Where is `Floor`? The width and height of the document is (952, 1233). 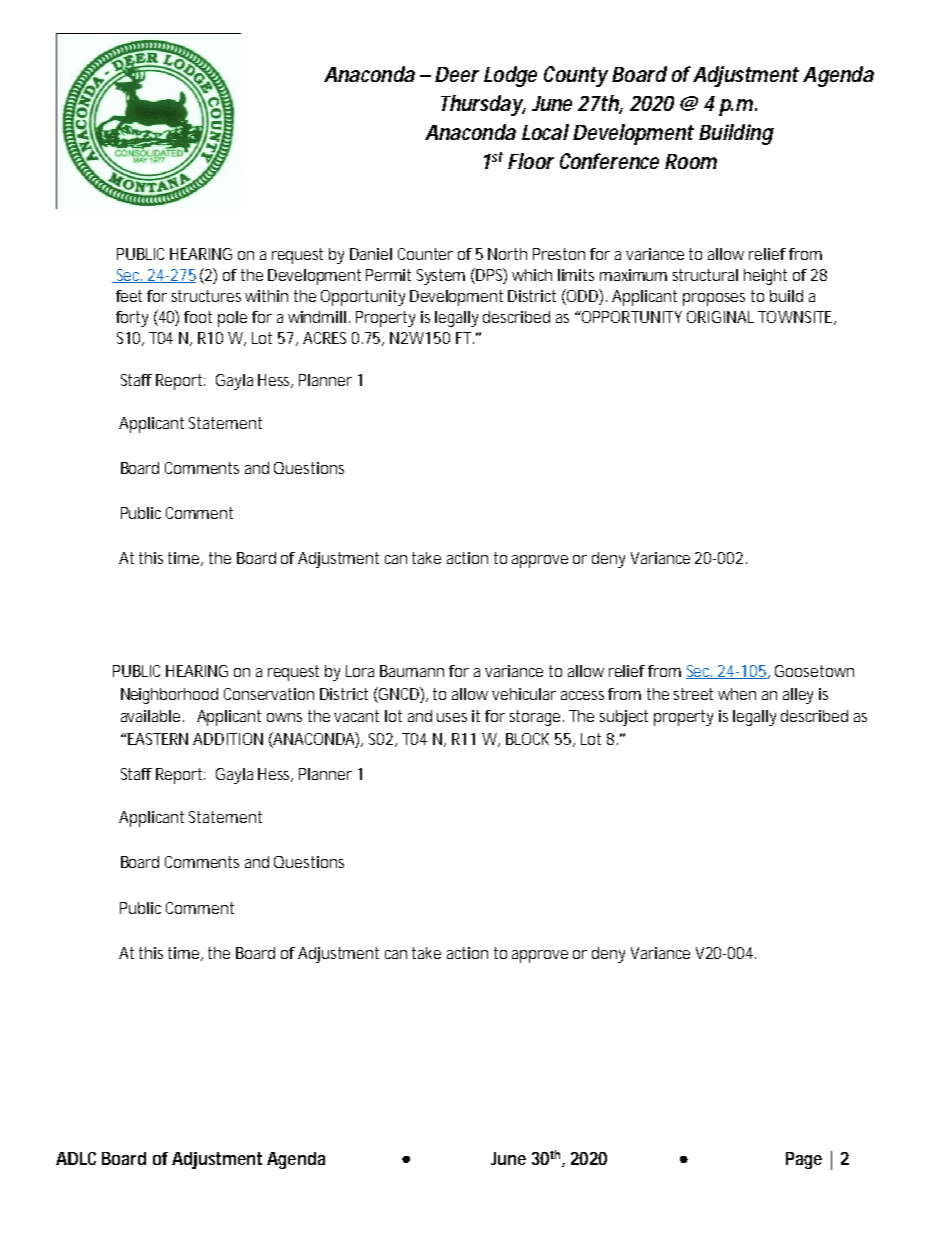 Floor is located at coordinates (531, 161).
